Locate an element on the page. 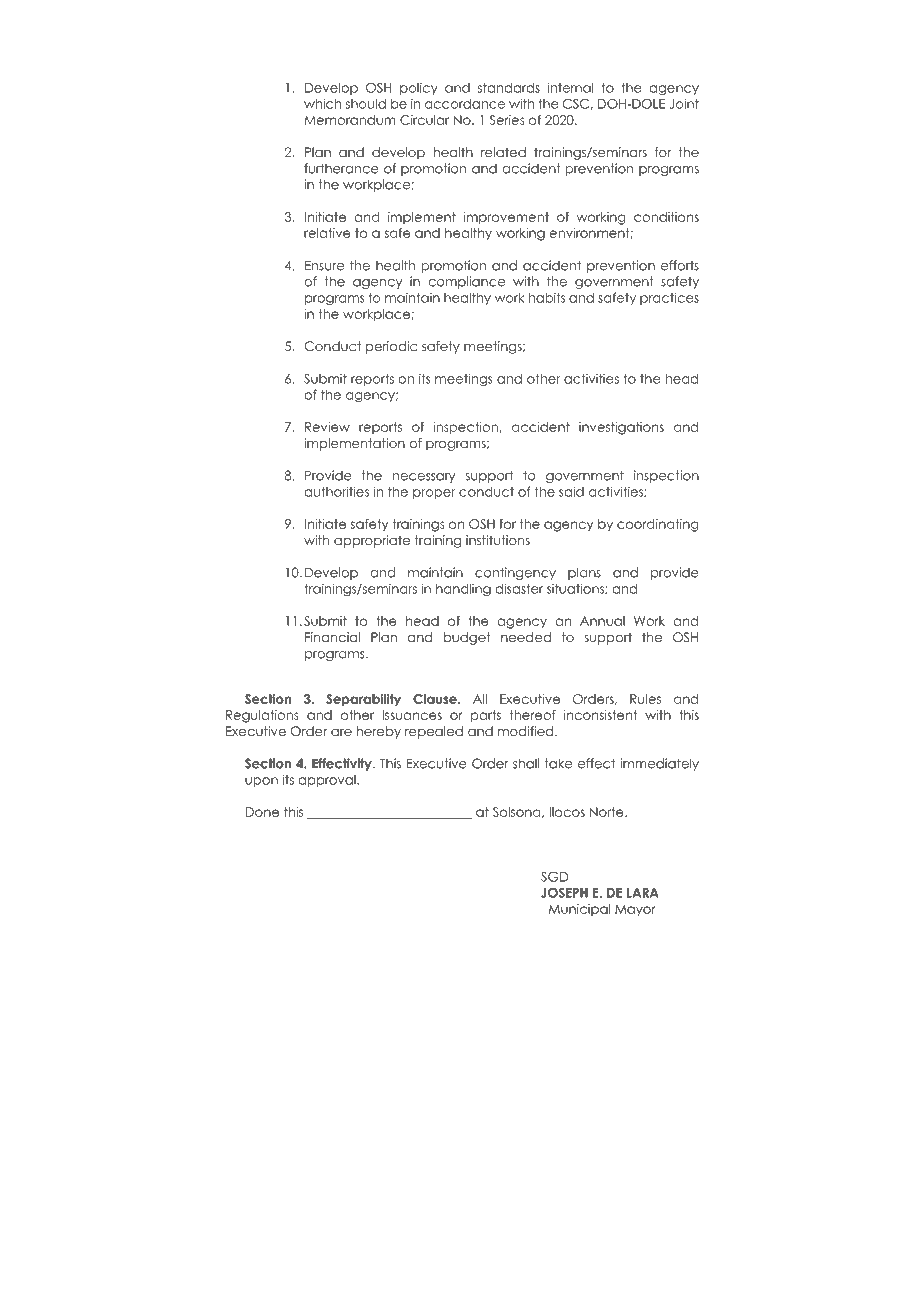 The height and width of the image is (1308, 924). LARA is located at coordinates (643, 893).
